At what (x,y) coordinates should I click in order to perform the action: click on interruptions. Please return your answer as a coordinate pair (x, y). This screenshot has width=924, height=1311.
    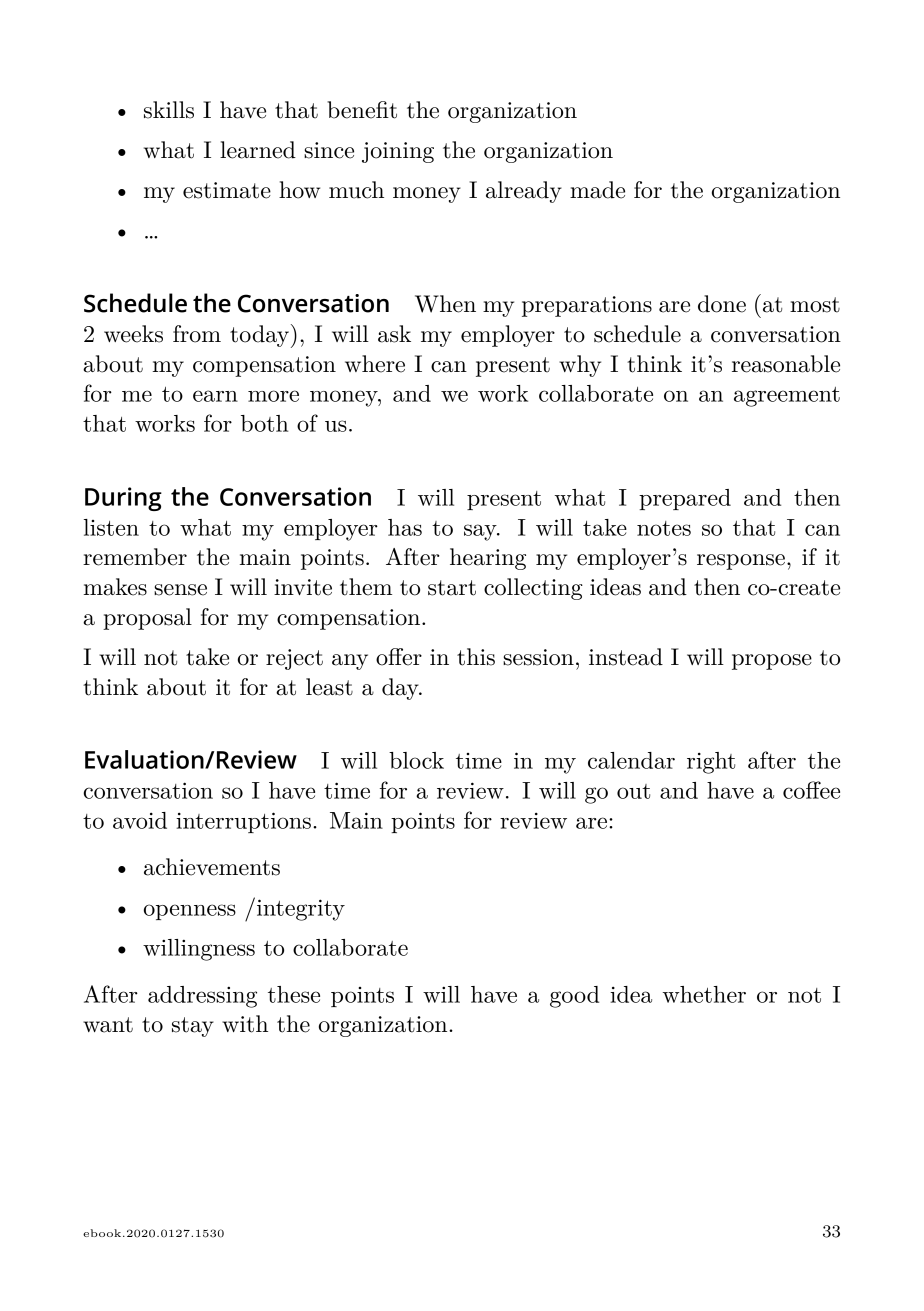
    Looking at the image, I should click on (243, 822).
